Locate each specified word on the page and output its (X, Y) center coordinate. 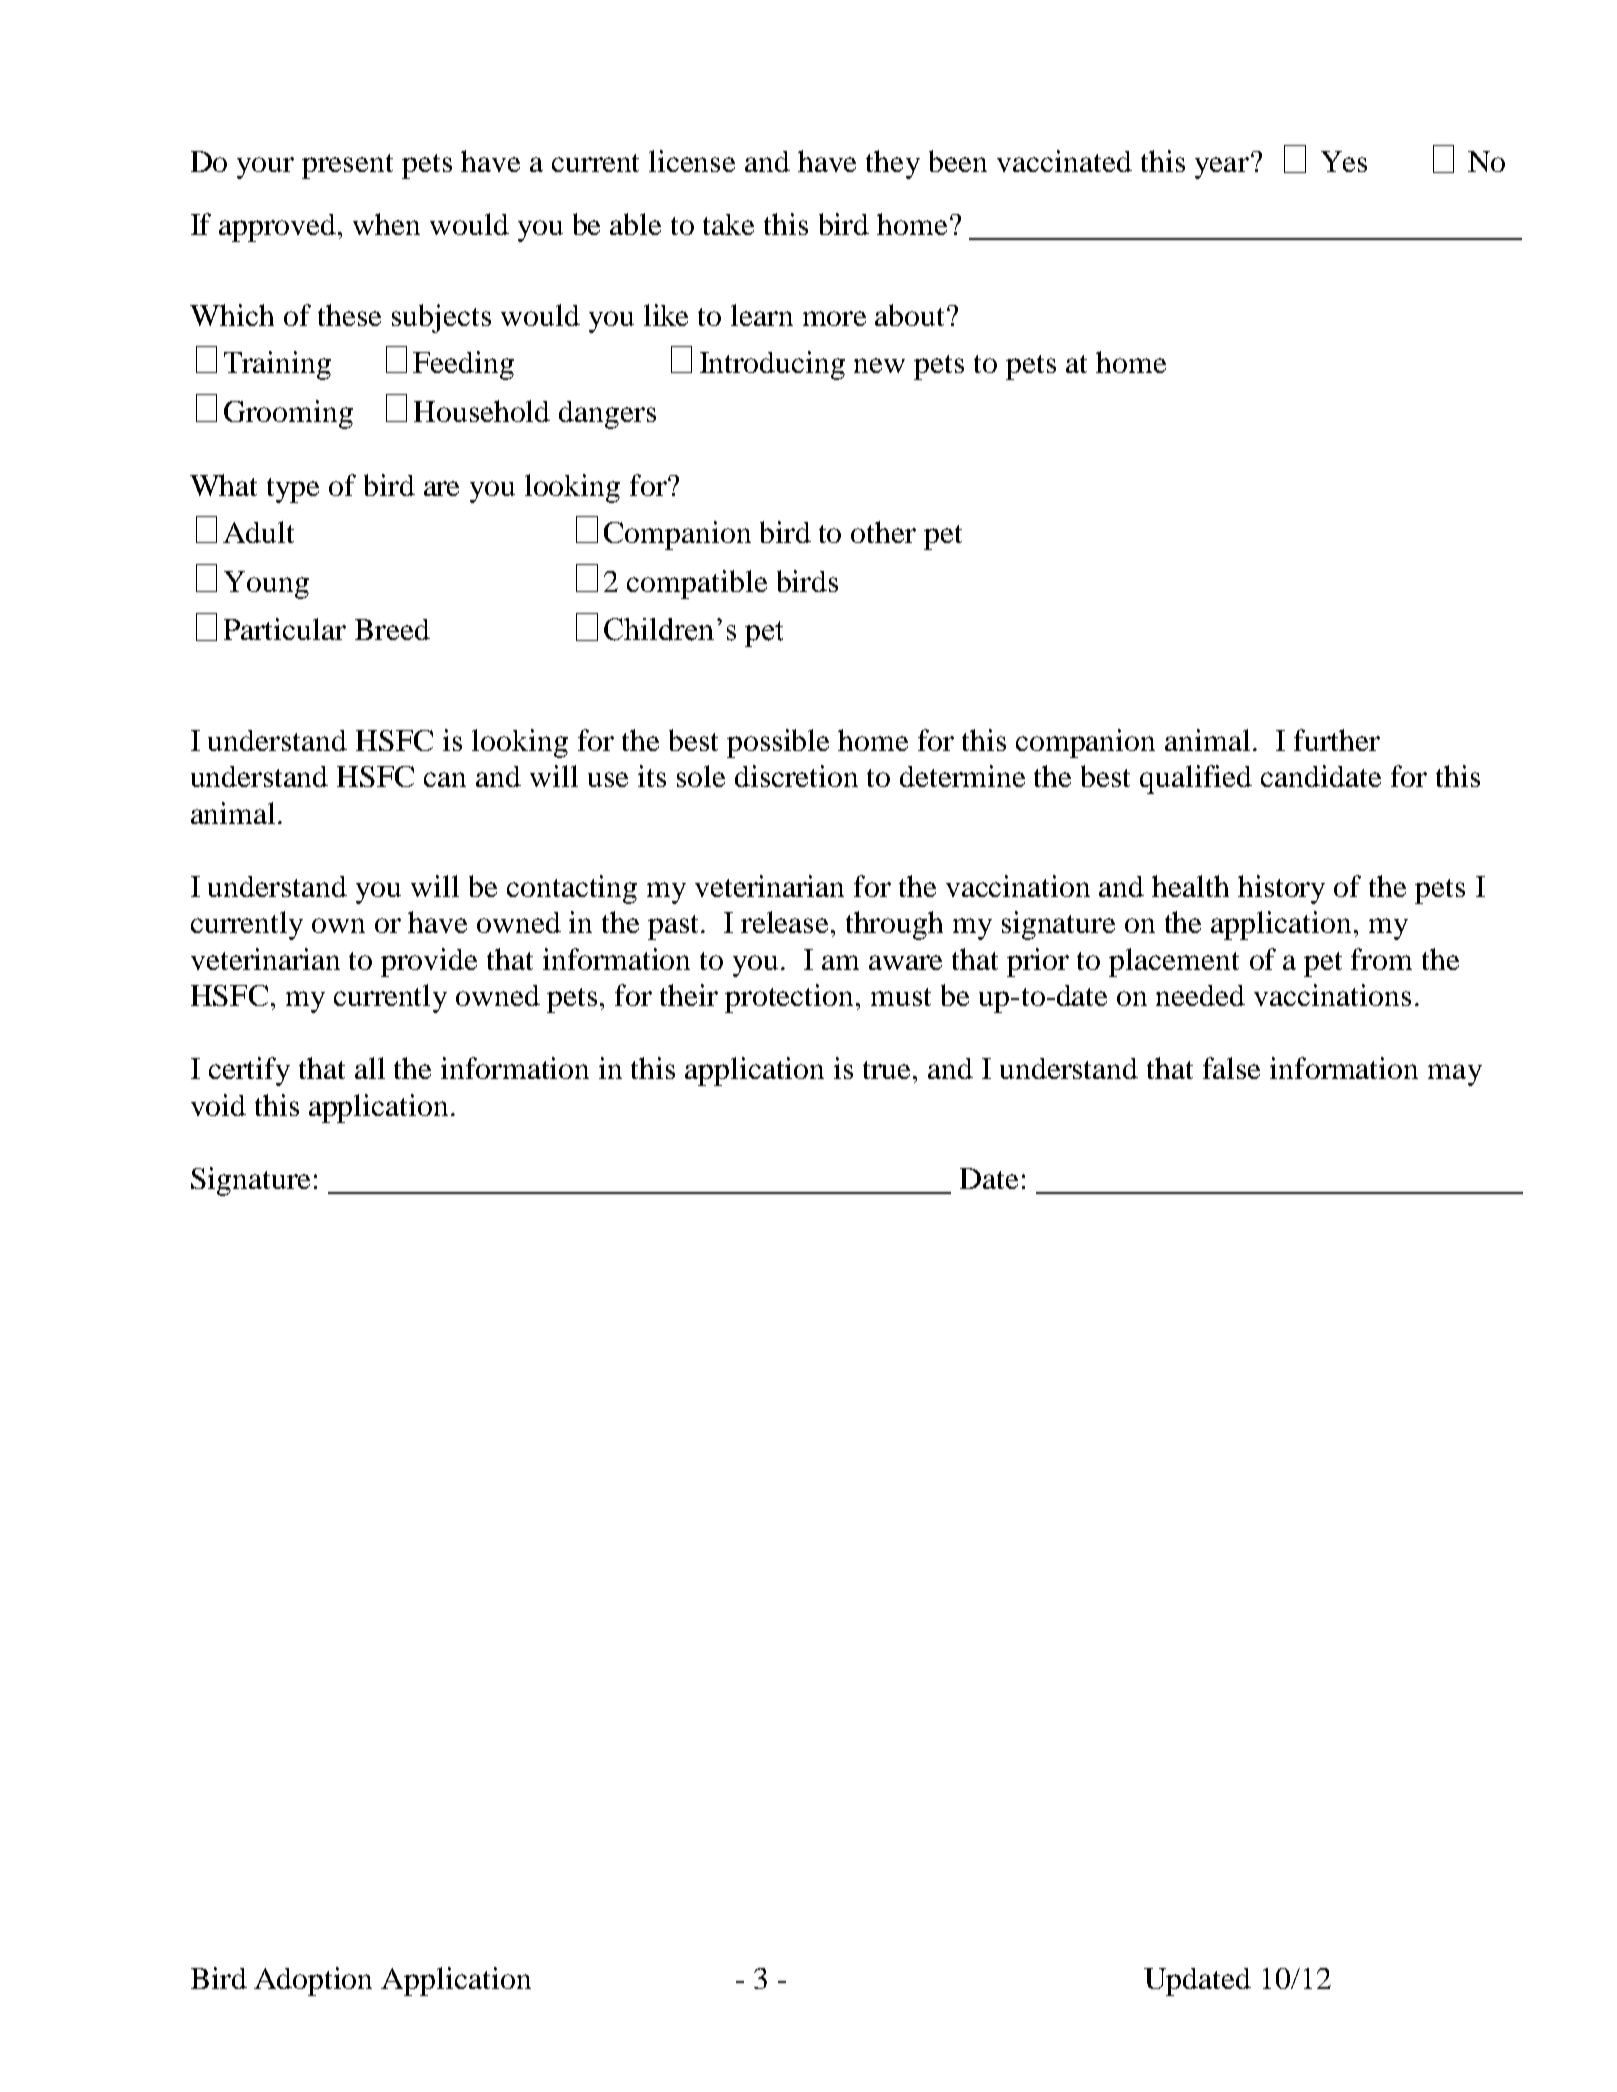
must (901, 997)
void (218, 1105)
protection (791, 998)
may (1455, 1075)
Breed (392, 629)
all (370, 1068)
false (1231, 1068)
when (386, 224)
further (1337, 740)
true (888, 1070)
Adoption (313, 1981)
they (893, 164)
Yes (1344, 161)
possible (778, 743)
